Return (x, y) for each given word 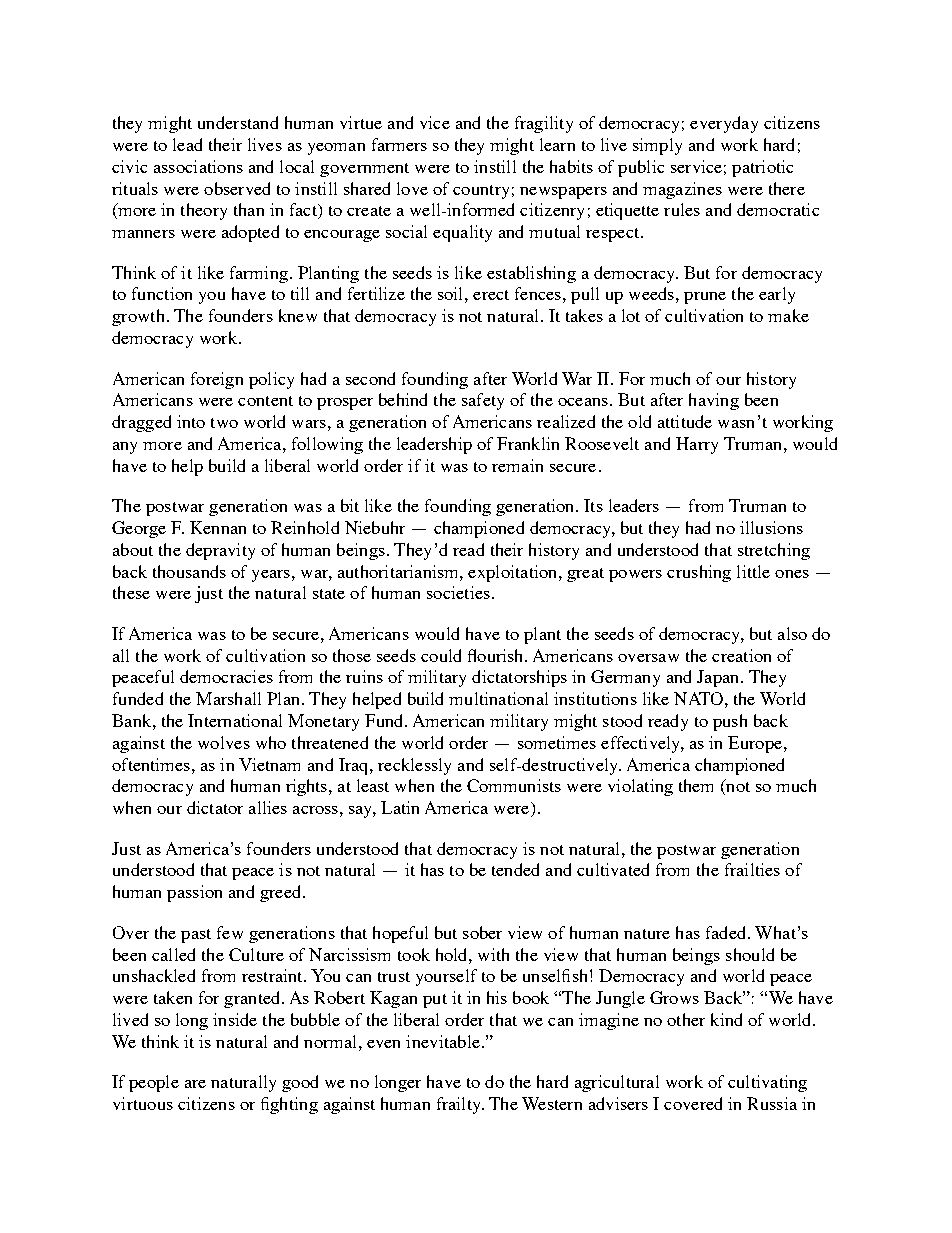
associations (198, 166)
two (224, 423)
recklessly (414, 766)
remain (517, 465)
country (481, 192)
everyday (724, 124)
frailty (460, 1105)
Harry (697, 445)
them (696, 785)
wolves (224, 742)
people (154, 1083)
